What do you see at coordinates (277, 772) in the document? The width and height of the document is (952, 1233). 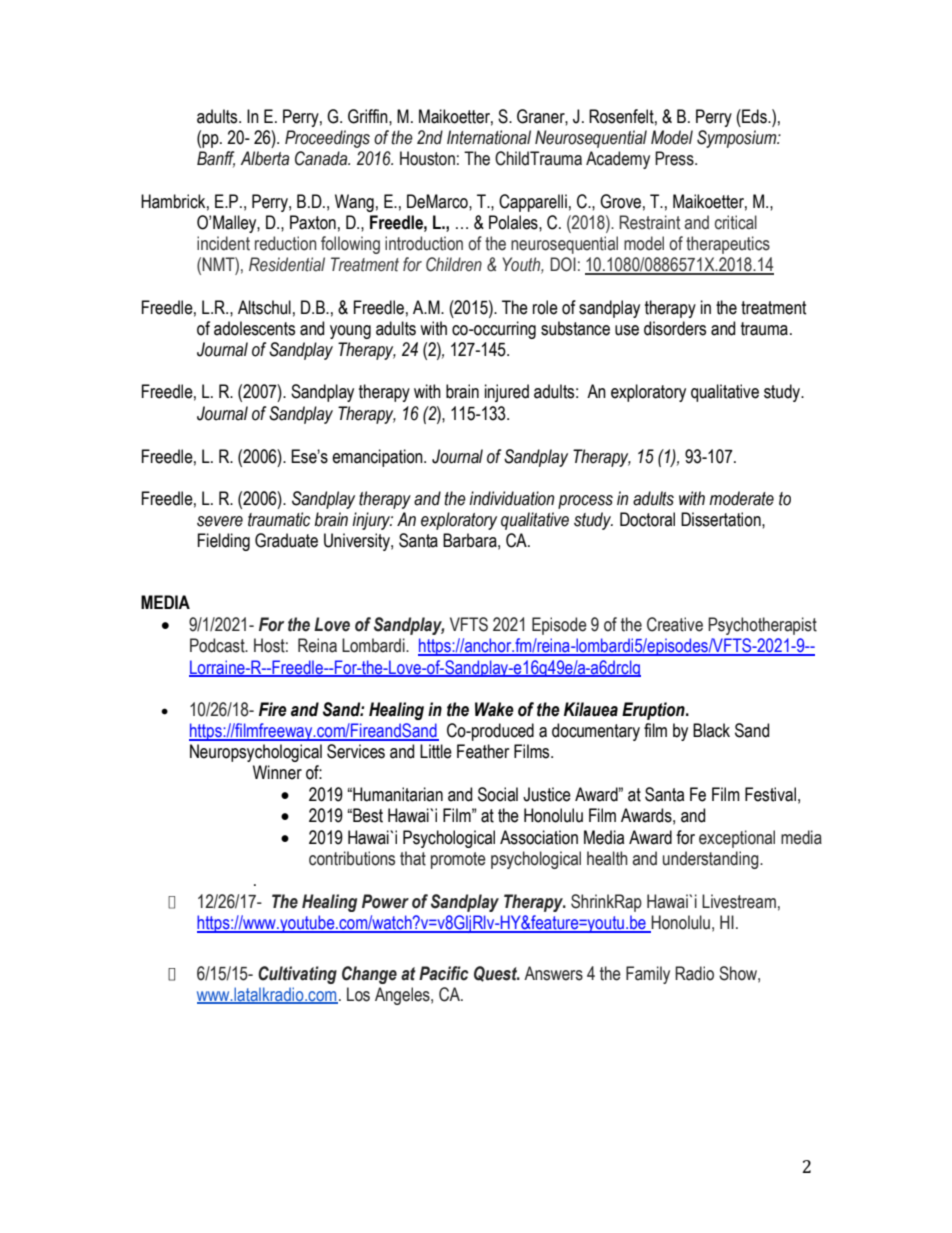 I see `Winner` at bounding box center [277, 772].
